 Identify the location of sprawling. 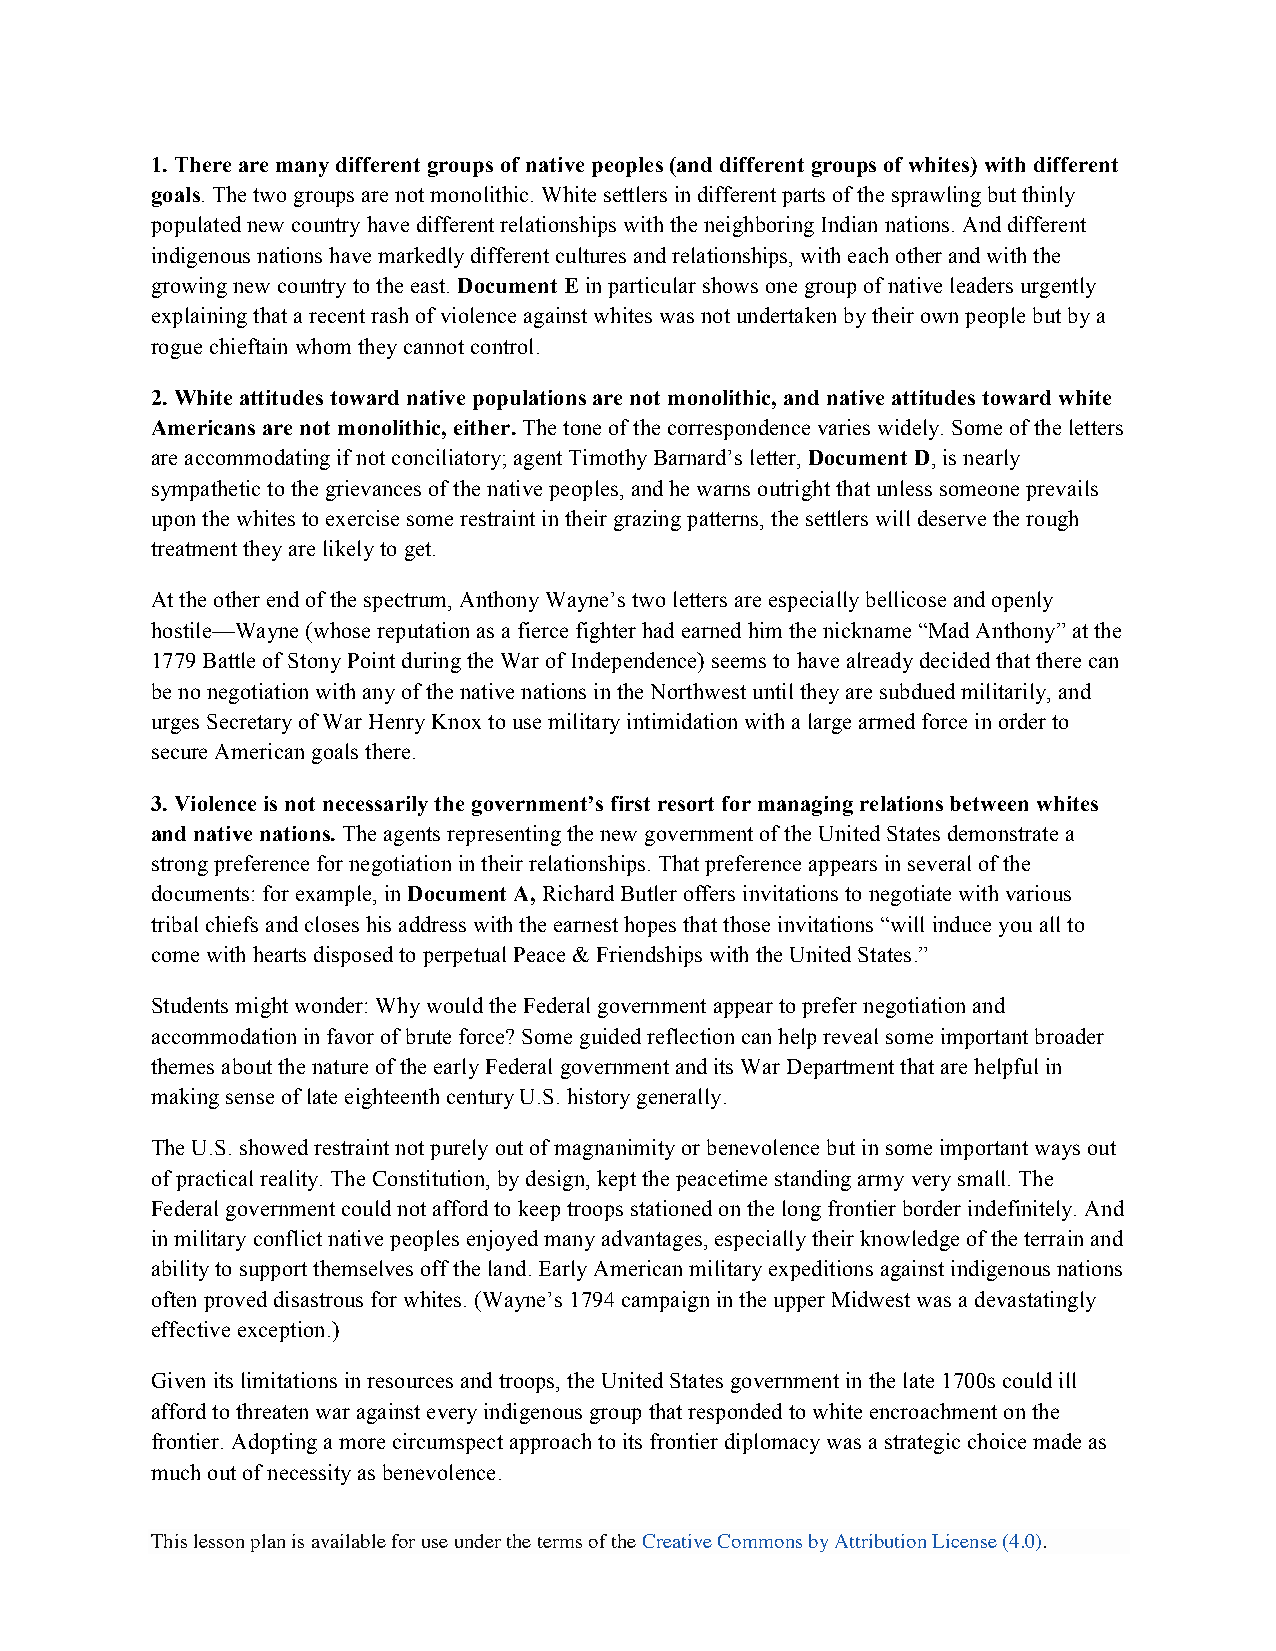
(936, 196).
